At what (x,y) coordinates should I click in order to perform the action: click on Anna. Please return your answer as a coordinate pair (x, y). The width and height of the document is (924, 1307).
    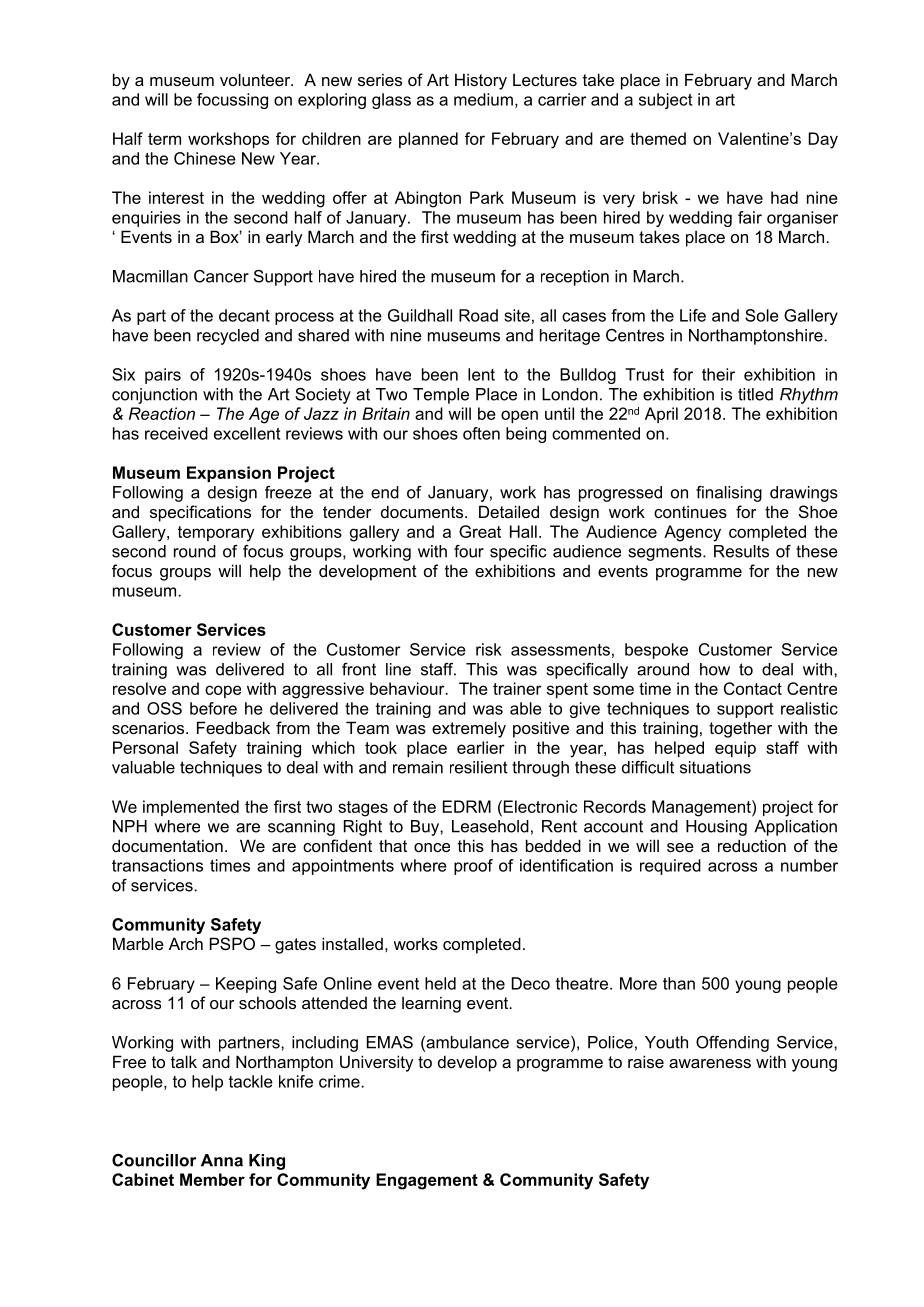
    Looking at the image, I should click on (222, 1160).
